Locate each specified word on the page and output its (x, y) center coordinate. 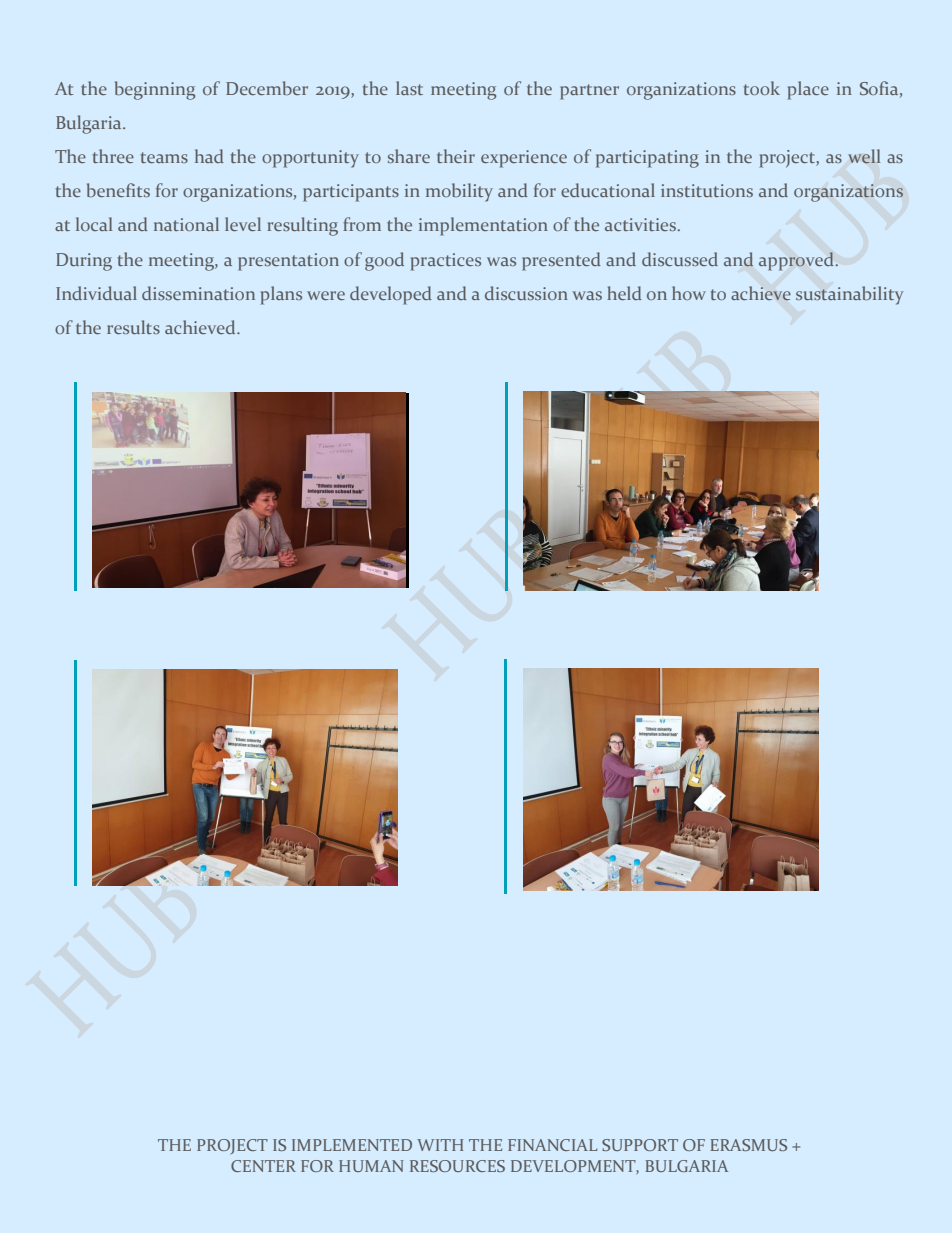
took (762, 88)
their (456, 156)
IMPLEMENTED (352, 1145)
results (133, 327)
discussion (526, 293)
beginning (155, 90)
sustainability (850, 295)
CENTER (263, 1166)
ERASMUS (748, 1145)
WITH (440, 1145)
